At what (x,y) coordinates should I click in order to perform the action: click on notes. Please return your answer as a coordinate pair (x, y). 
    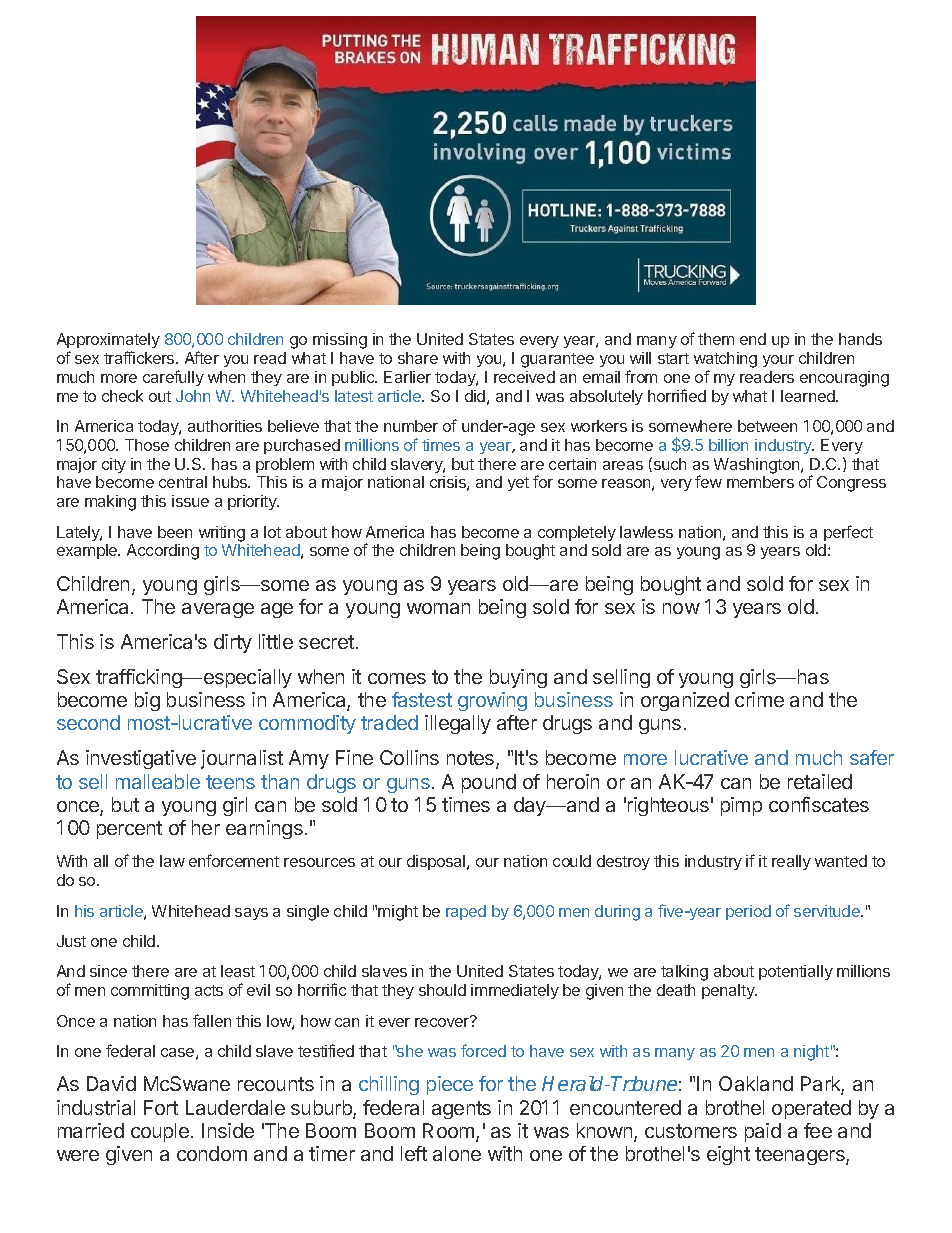
    Looking at the image, I should click on (472, 760).
